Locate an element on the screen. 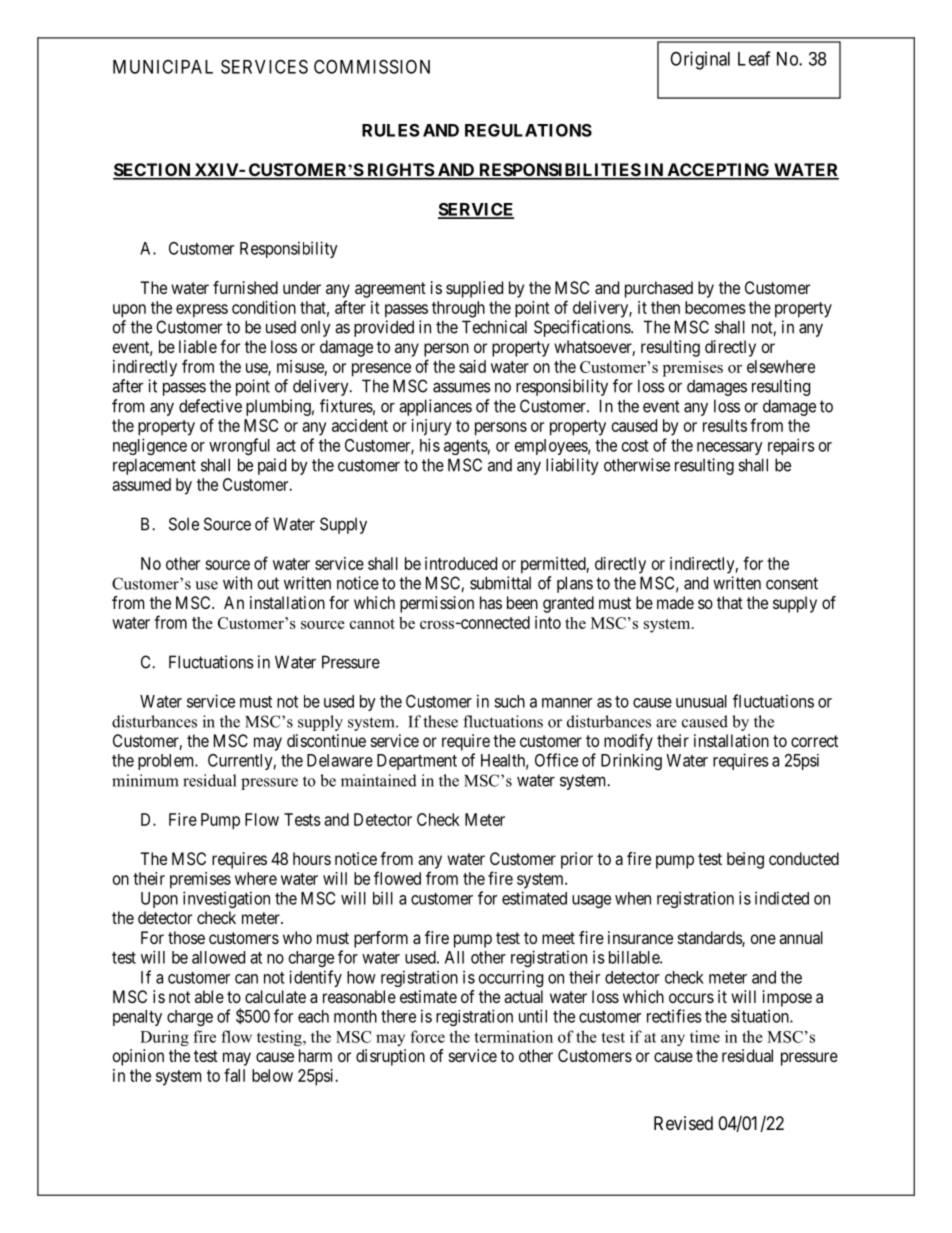 The width and height of the screenshot is (952, 1233). becomes is located at coordinates (715, 307).
